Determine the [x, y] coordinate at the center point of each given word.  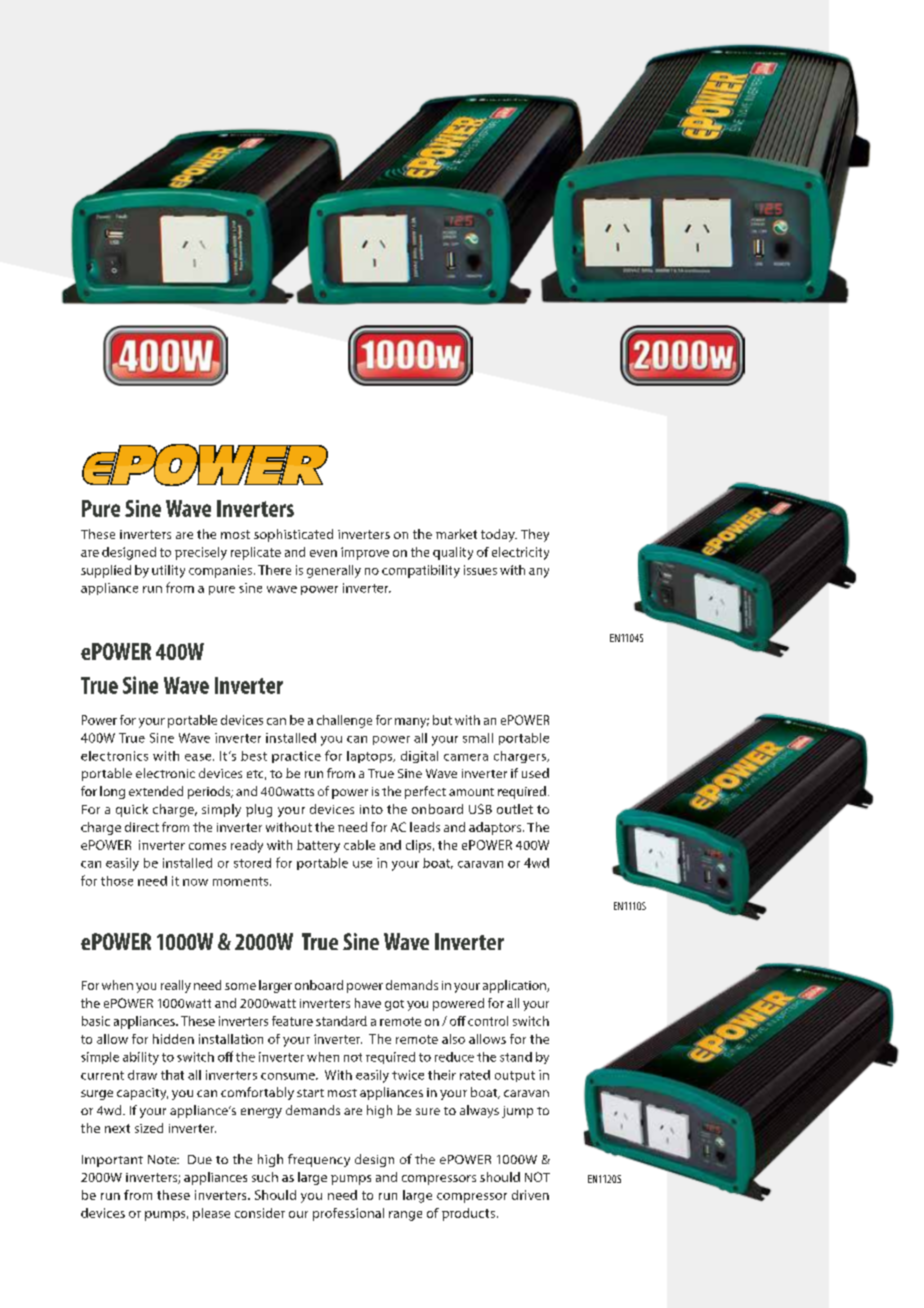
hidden [173, 1039]
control [488, 1021]
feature [292, 1021]
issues [480, 570]
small [478, 738]
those [117, 881]
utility [168, 571]
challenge [344, 721]
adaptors [496, 828]
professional [348, 1214]
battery [318, 846]
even [323, 553]
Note [163, 1159]
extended [156, 791]
